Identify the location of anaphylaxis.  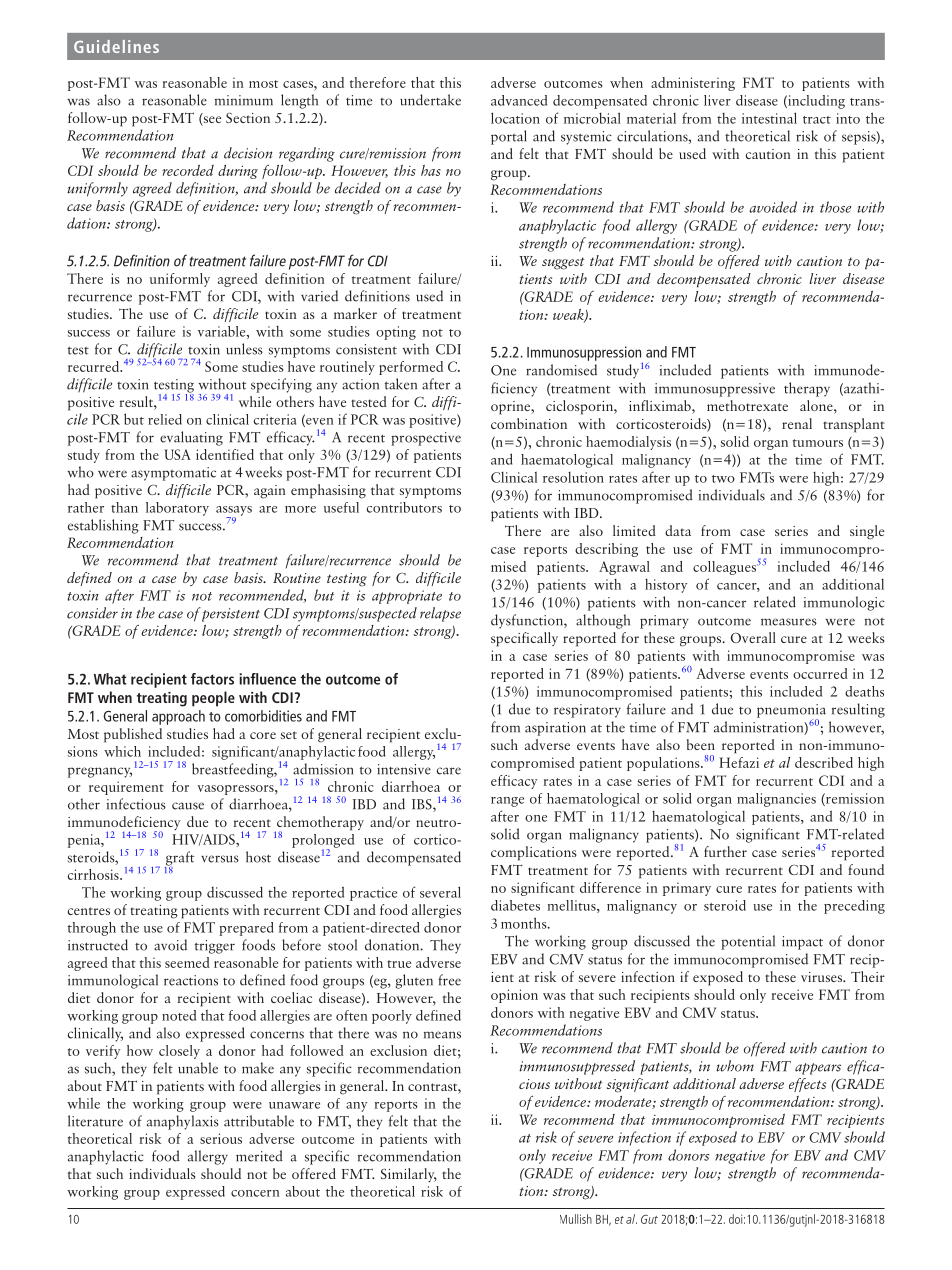
(183, 1122).
